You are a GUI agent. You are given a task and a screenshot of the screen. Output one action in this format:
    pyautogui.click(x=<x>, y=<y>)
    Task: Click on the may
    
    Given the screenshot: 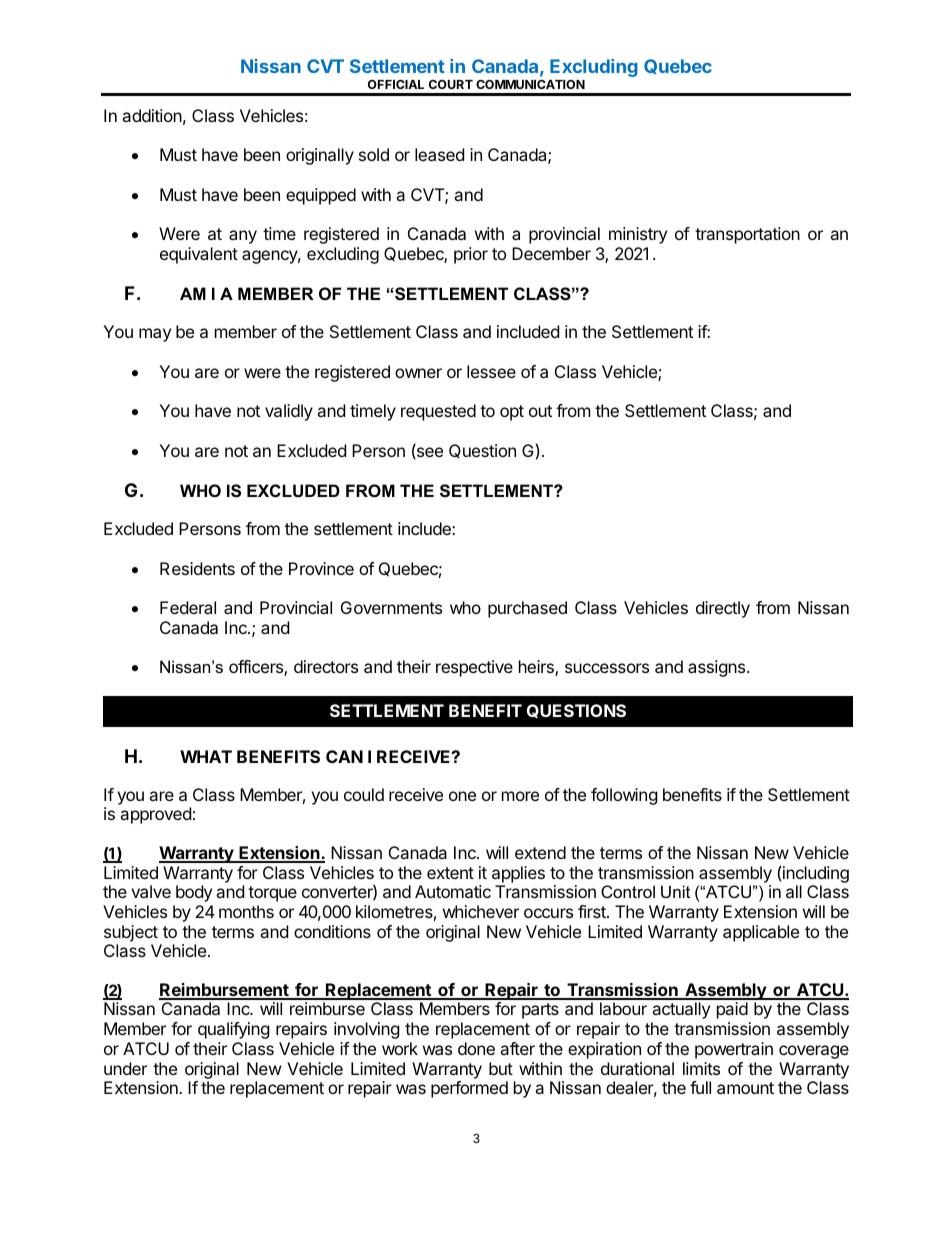 What is the action you would take?
    pyautogui.click(x=155, y=335)
